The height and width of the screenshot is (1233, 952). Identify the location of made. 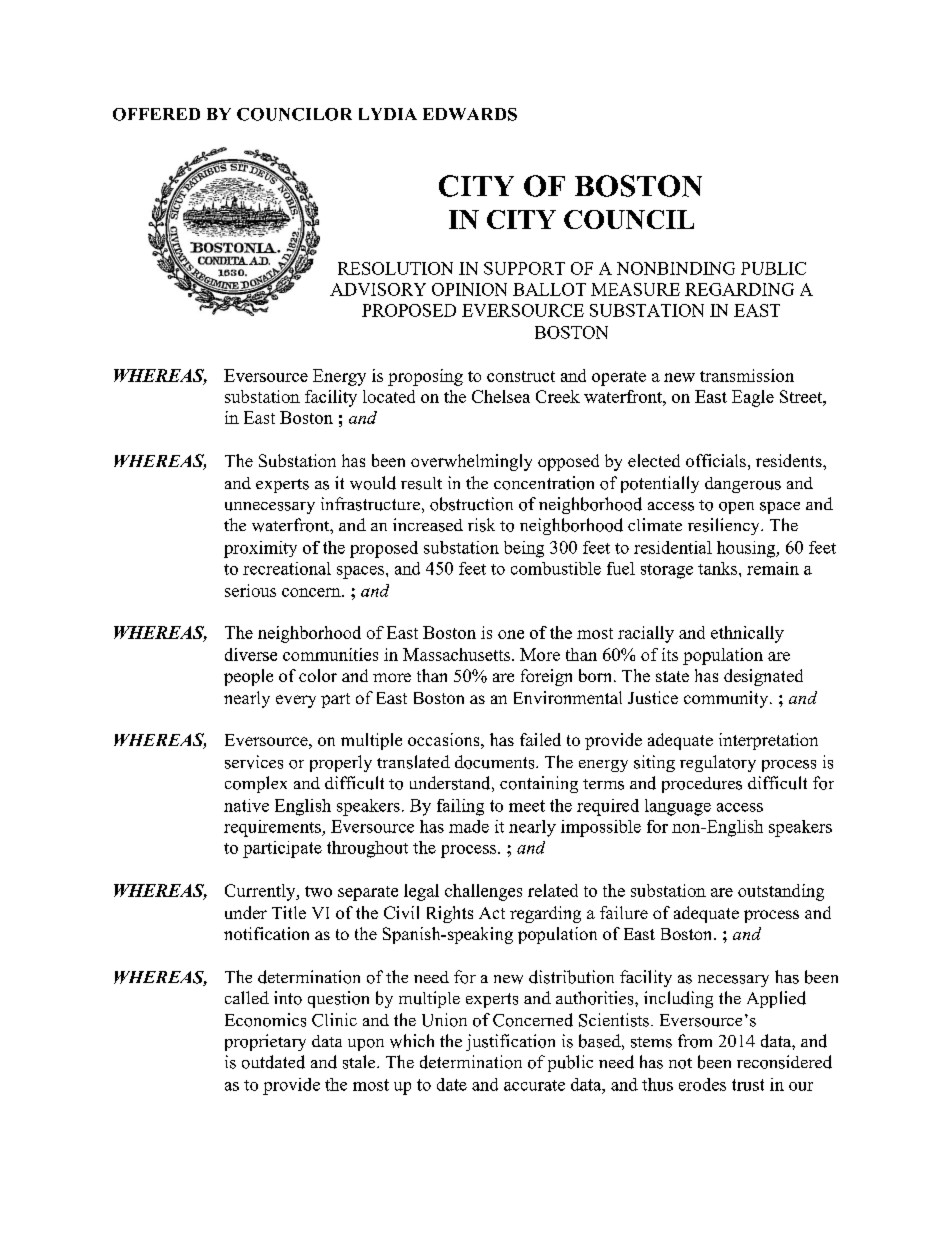
(469, 826).
